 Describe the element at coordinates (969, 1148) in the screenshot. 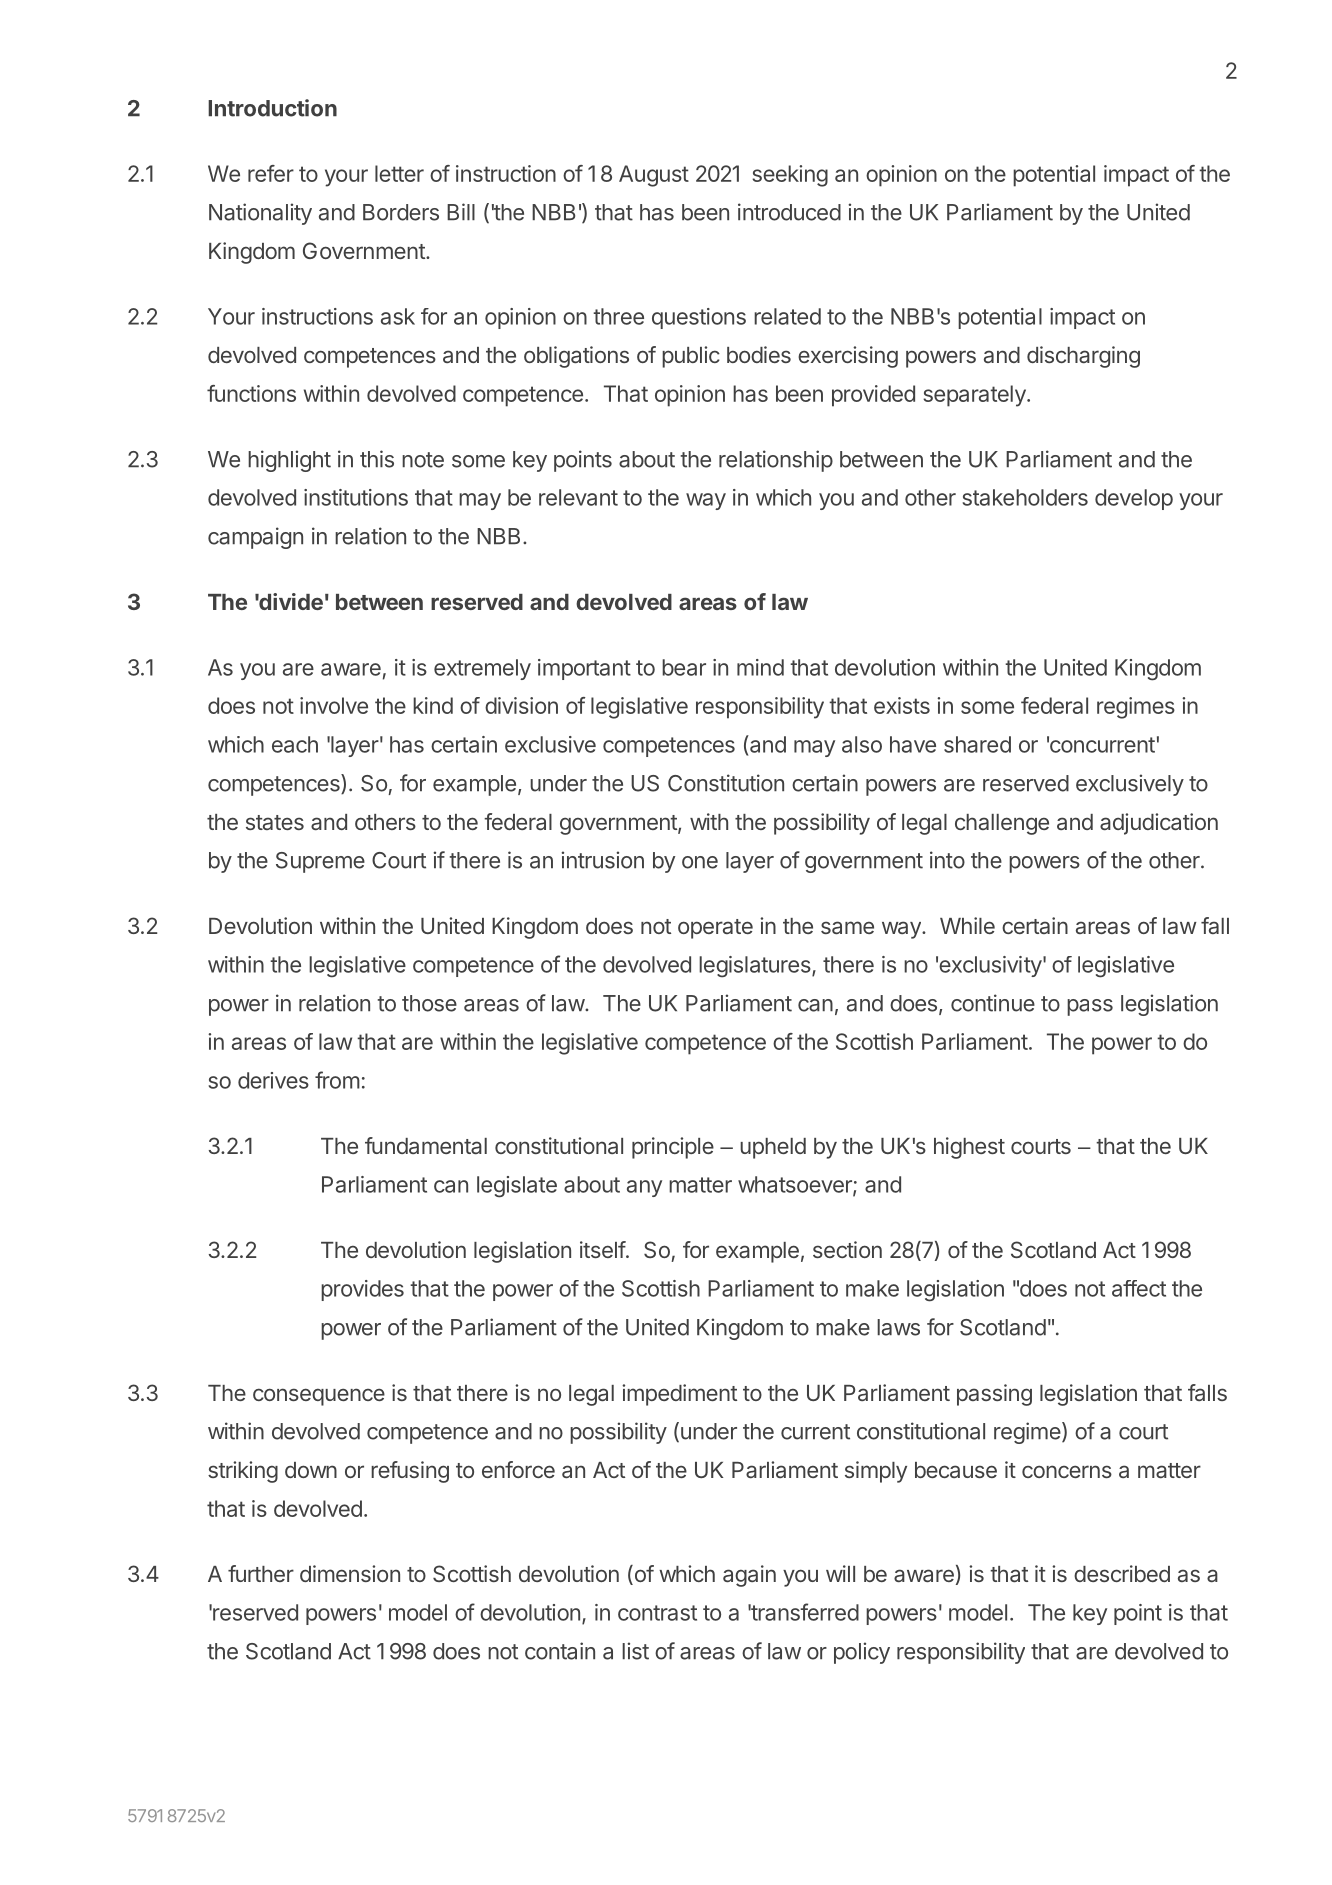

I see `highest` at that location.
